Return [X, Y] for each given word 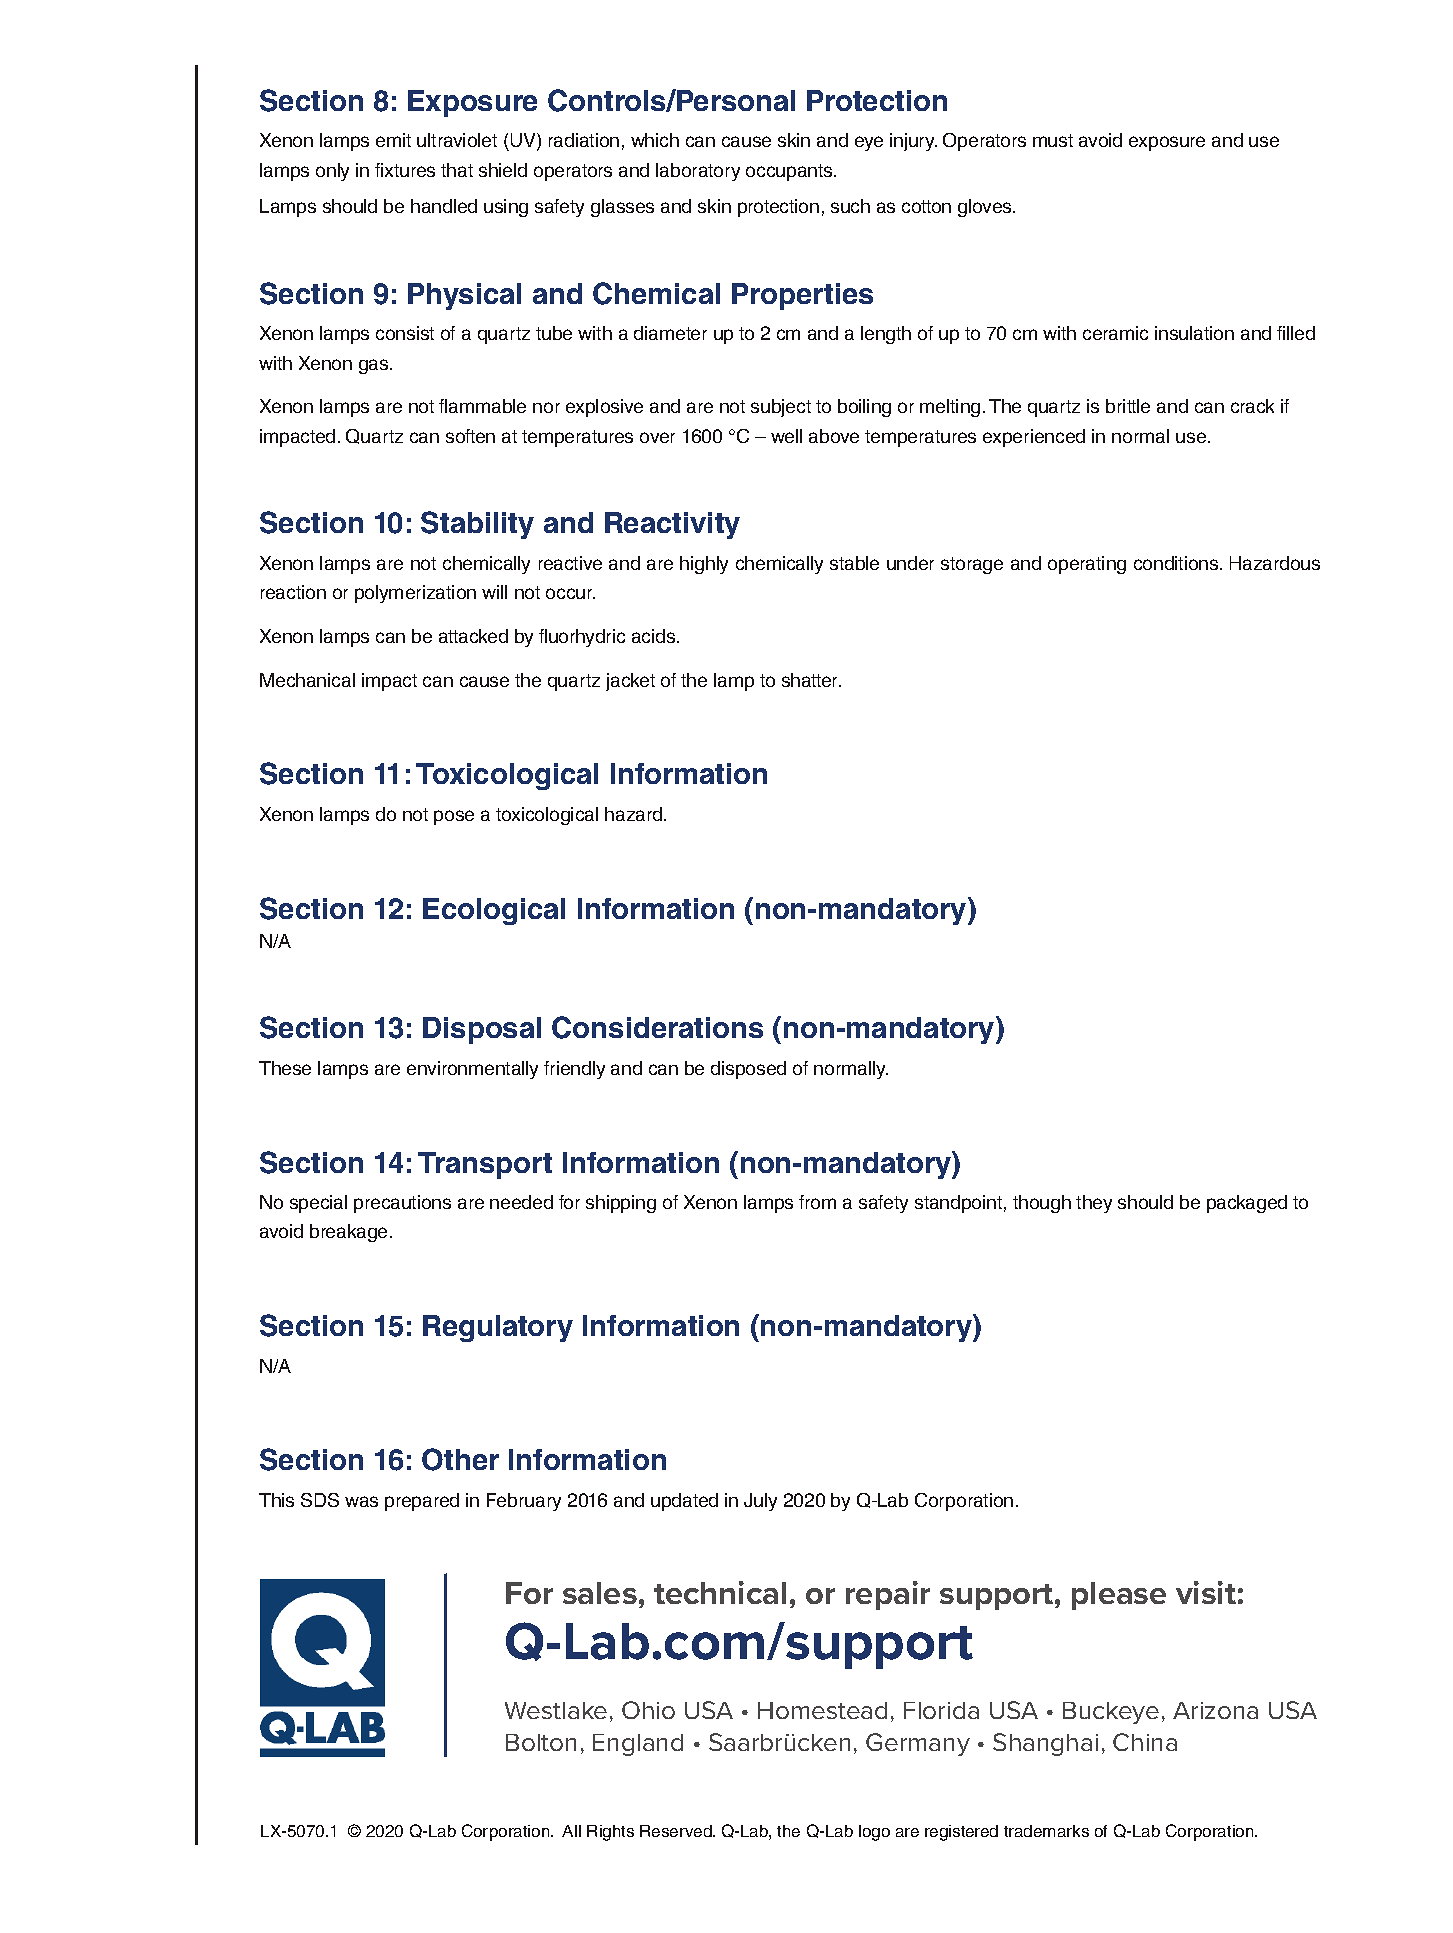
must [1053, 140]
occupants [790, 172]
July [760, 1502]
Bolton [541, 1742]
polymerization [415, 594]
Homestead [822, 1710]
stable [854, 563]
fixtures [405, 170]
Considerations [657, 1027]
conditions [1177, 563]
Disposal [482, 1030]
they [1094, 1204]
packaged [1247, 1204]
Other [460, 1459]
